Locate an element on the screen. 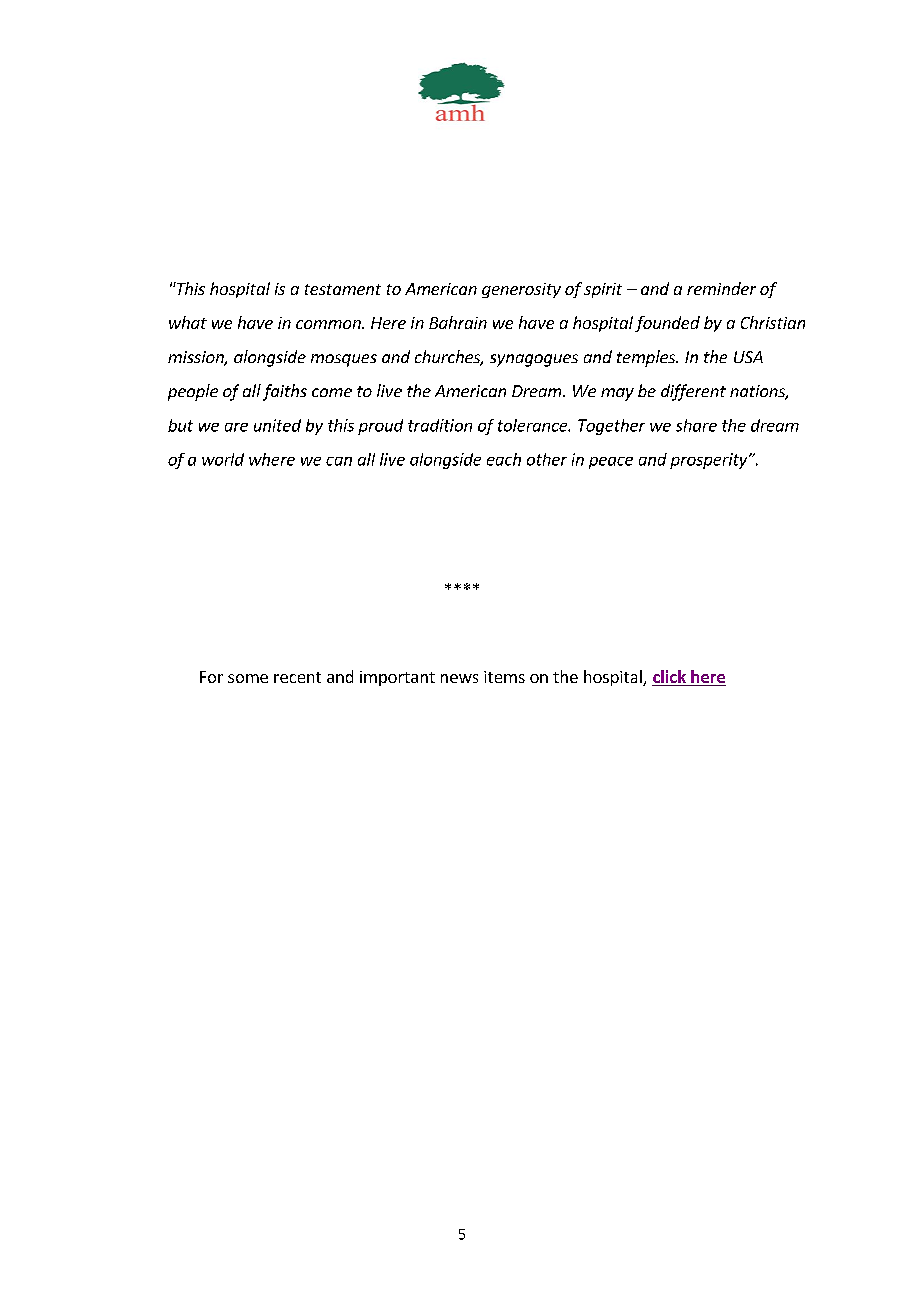 Image resolution: width=924 pixels, height=1308 pixels. generosity is located at coordinates (521, 290).
